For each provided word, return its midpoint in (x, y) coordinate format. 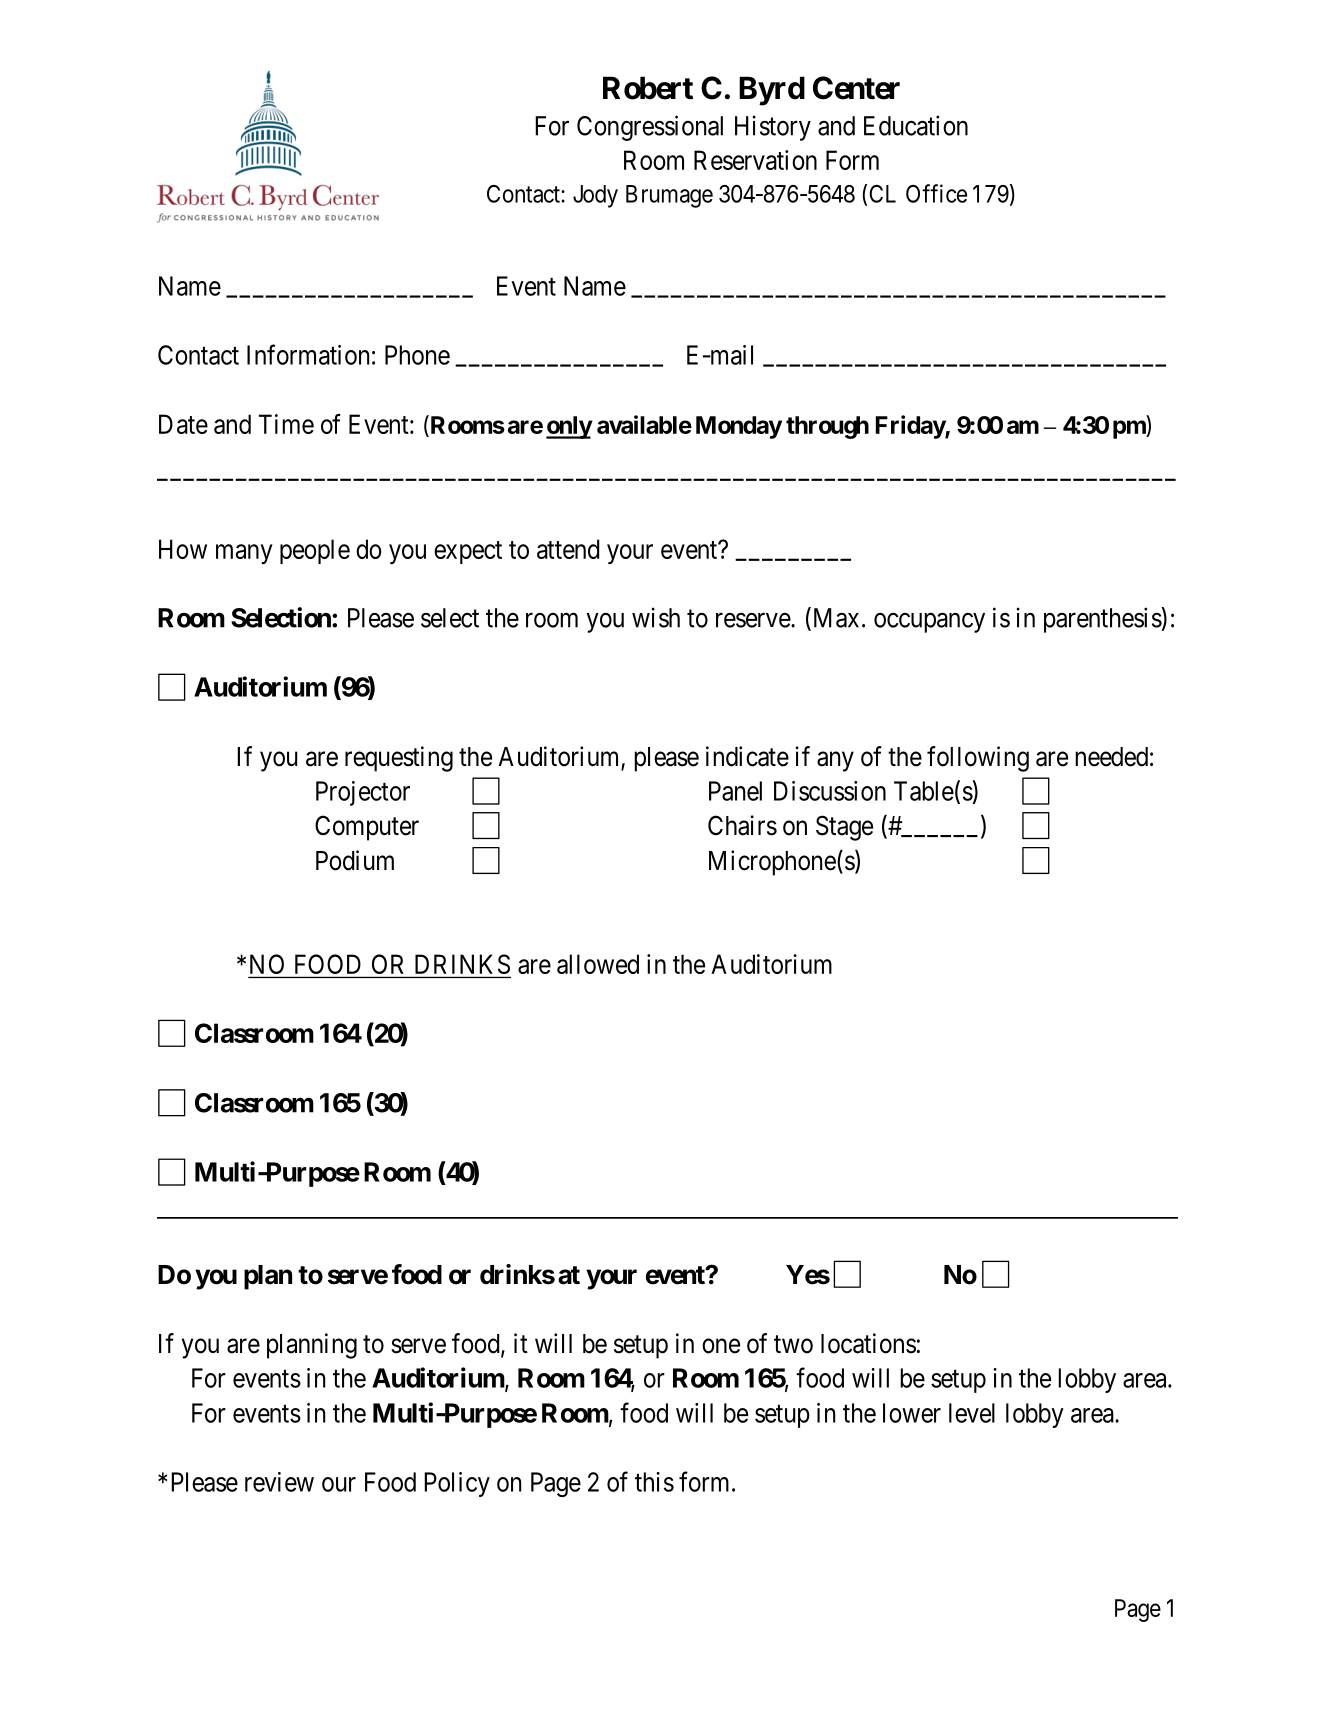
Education (916, 125)
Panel (735, 791)
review (279, 1482)
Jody (595, 196)
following (978, 759)
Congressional (650, 128)
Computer (367, 828)
